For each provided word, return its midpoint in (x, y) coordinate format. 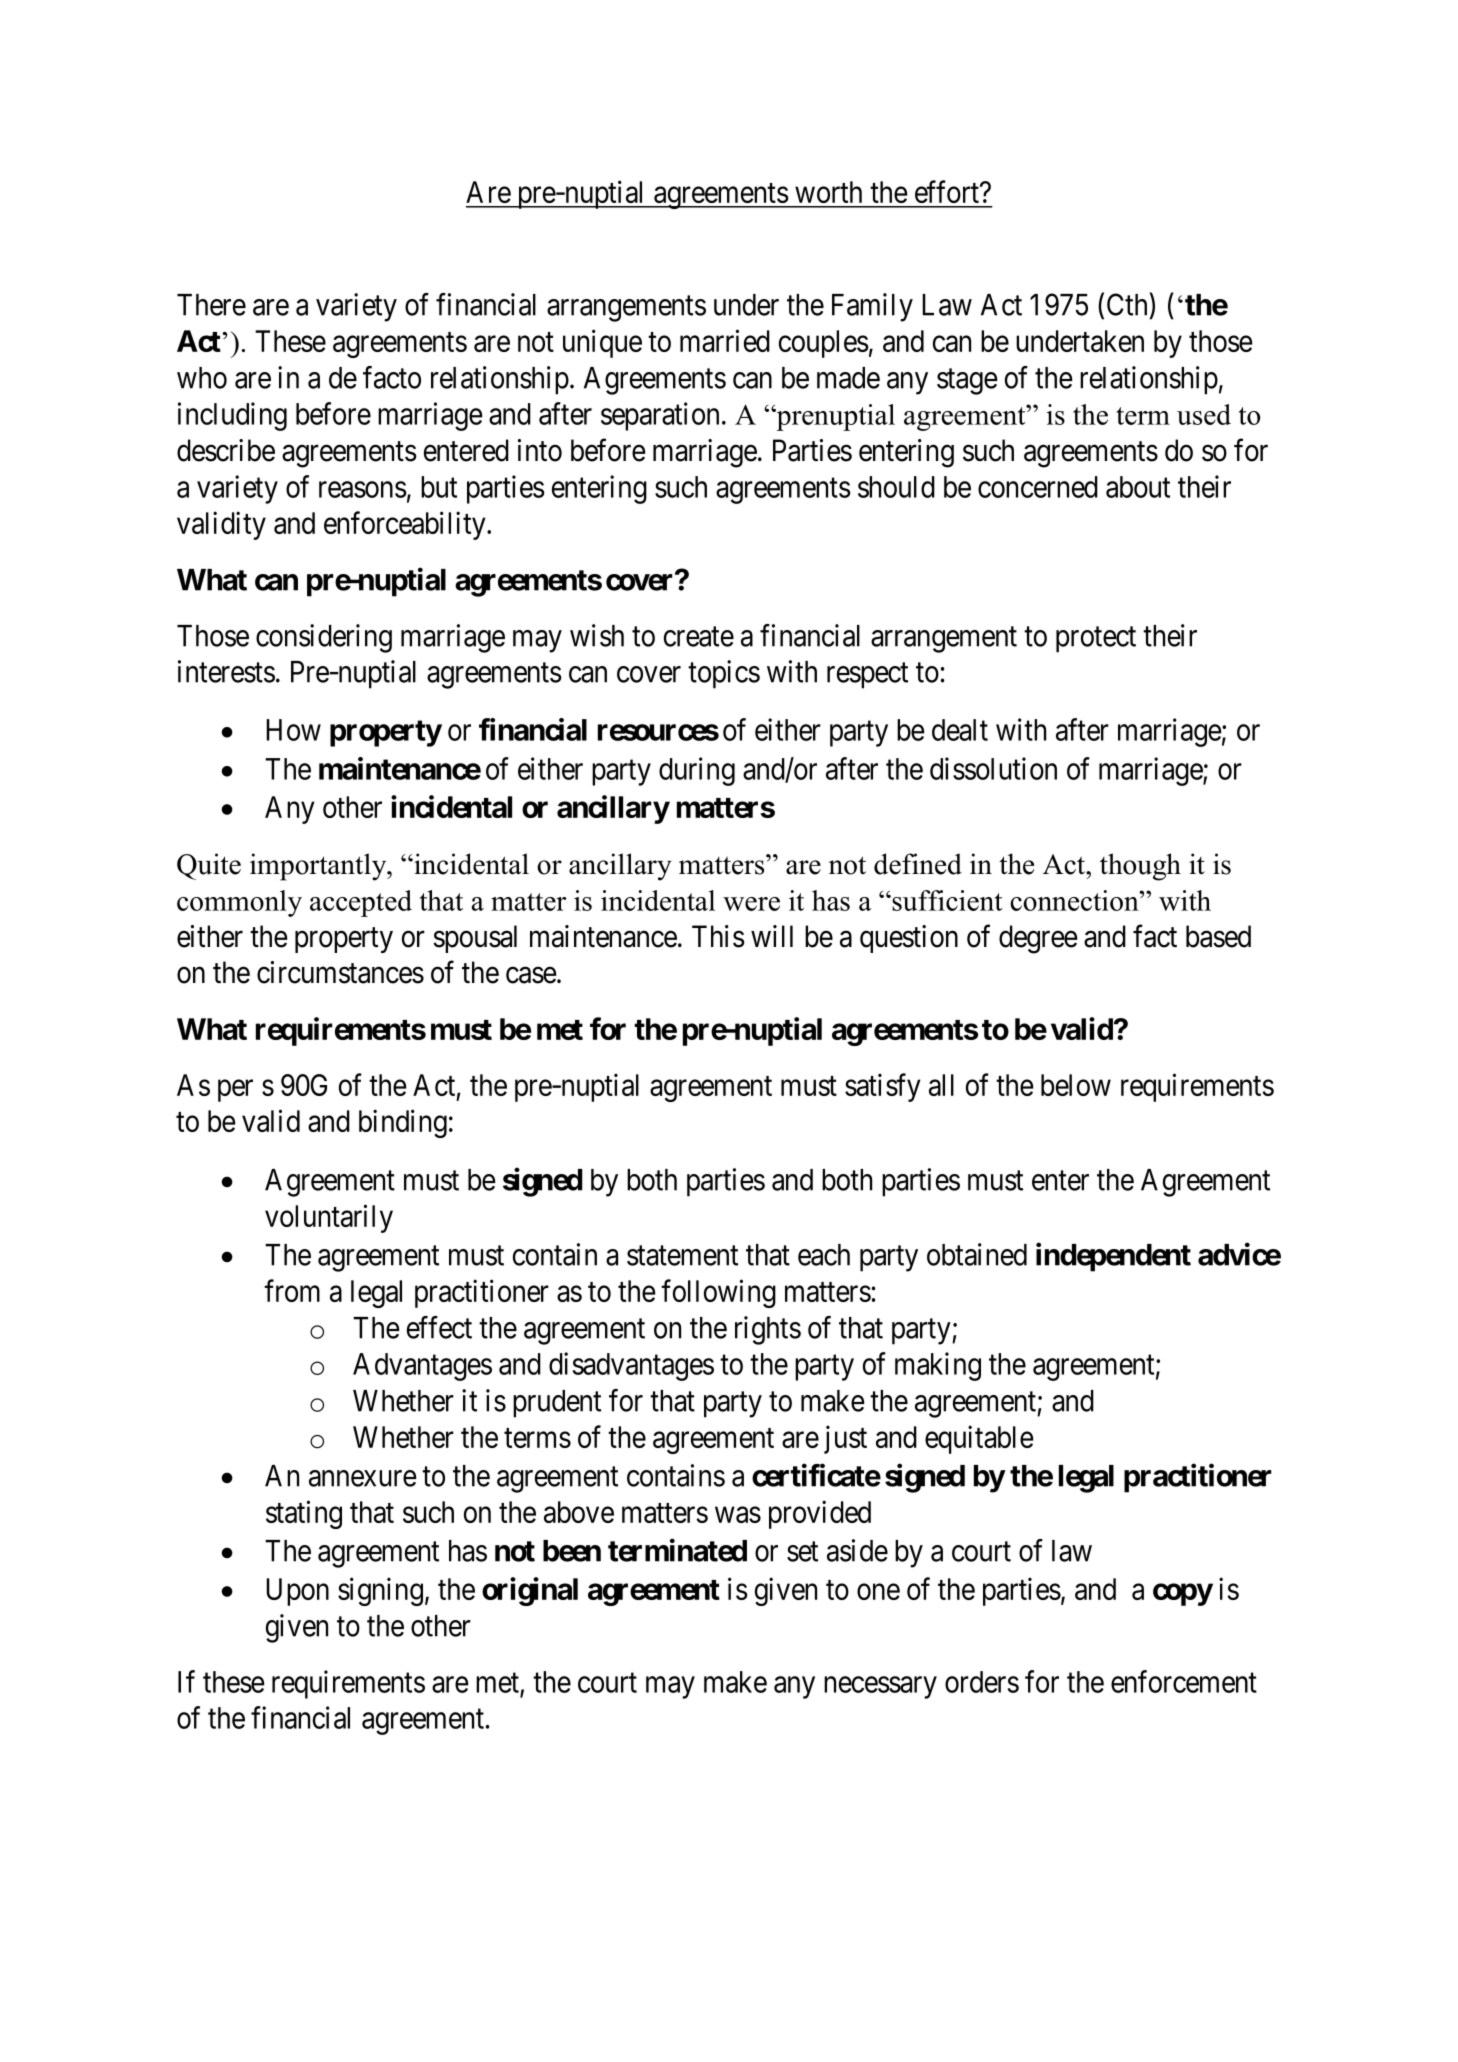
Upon (297, 1592)
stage (967, 382)
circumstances (340, 972)
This (718, 936)
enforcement (1184, 1681)
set (802, 1552)
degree (1038, 939)
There (211, 305)
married (725, 340)
